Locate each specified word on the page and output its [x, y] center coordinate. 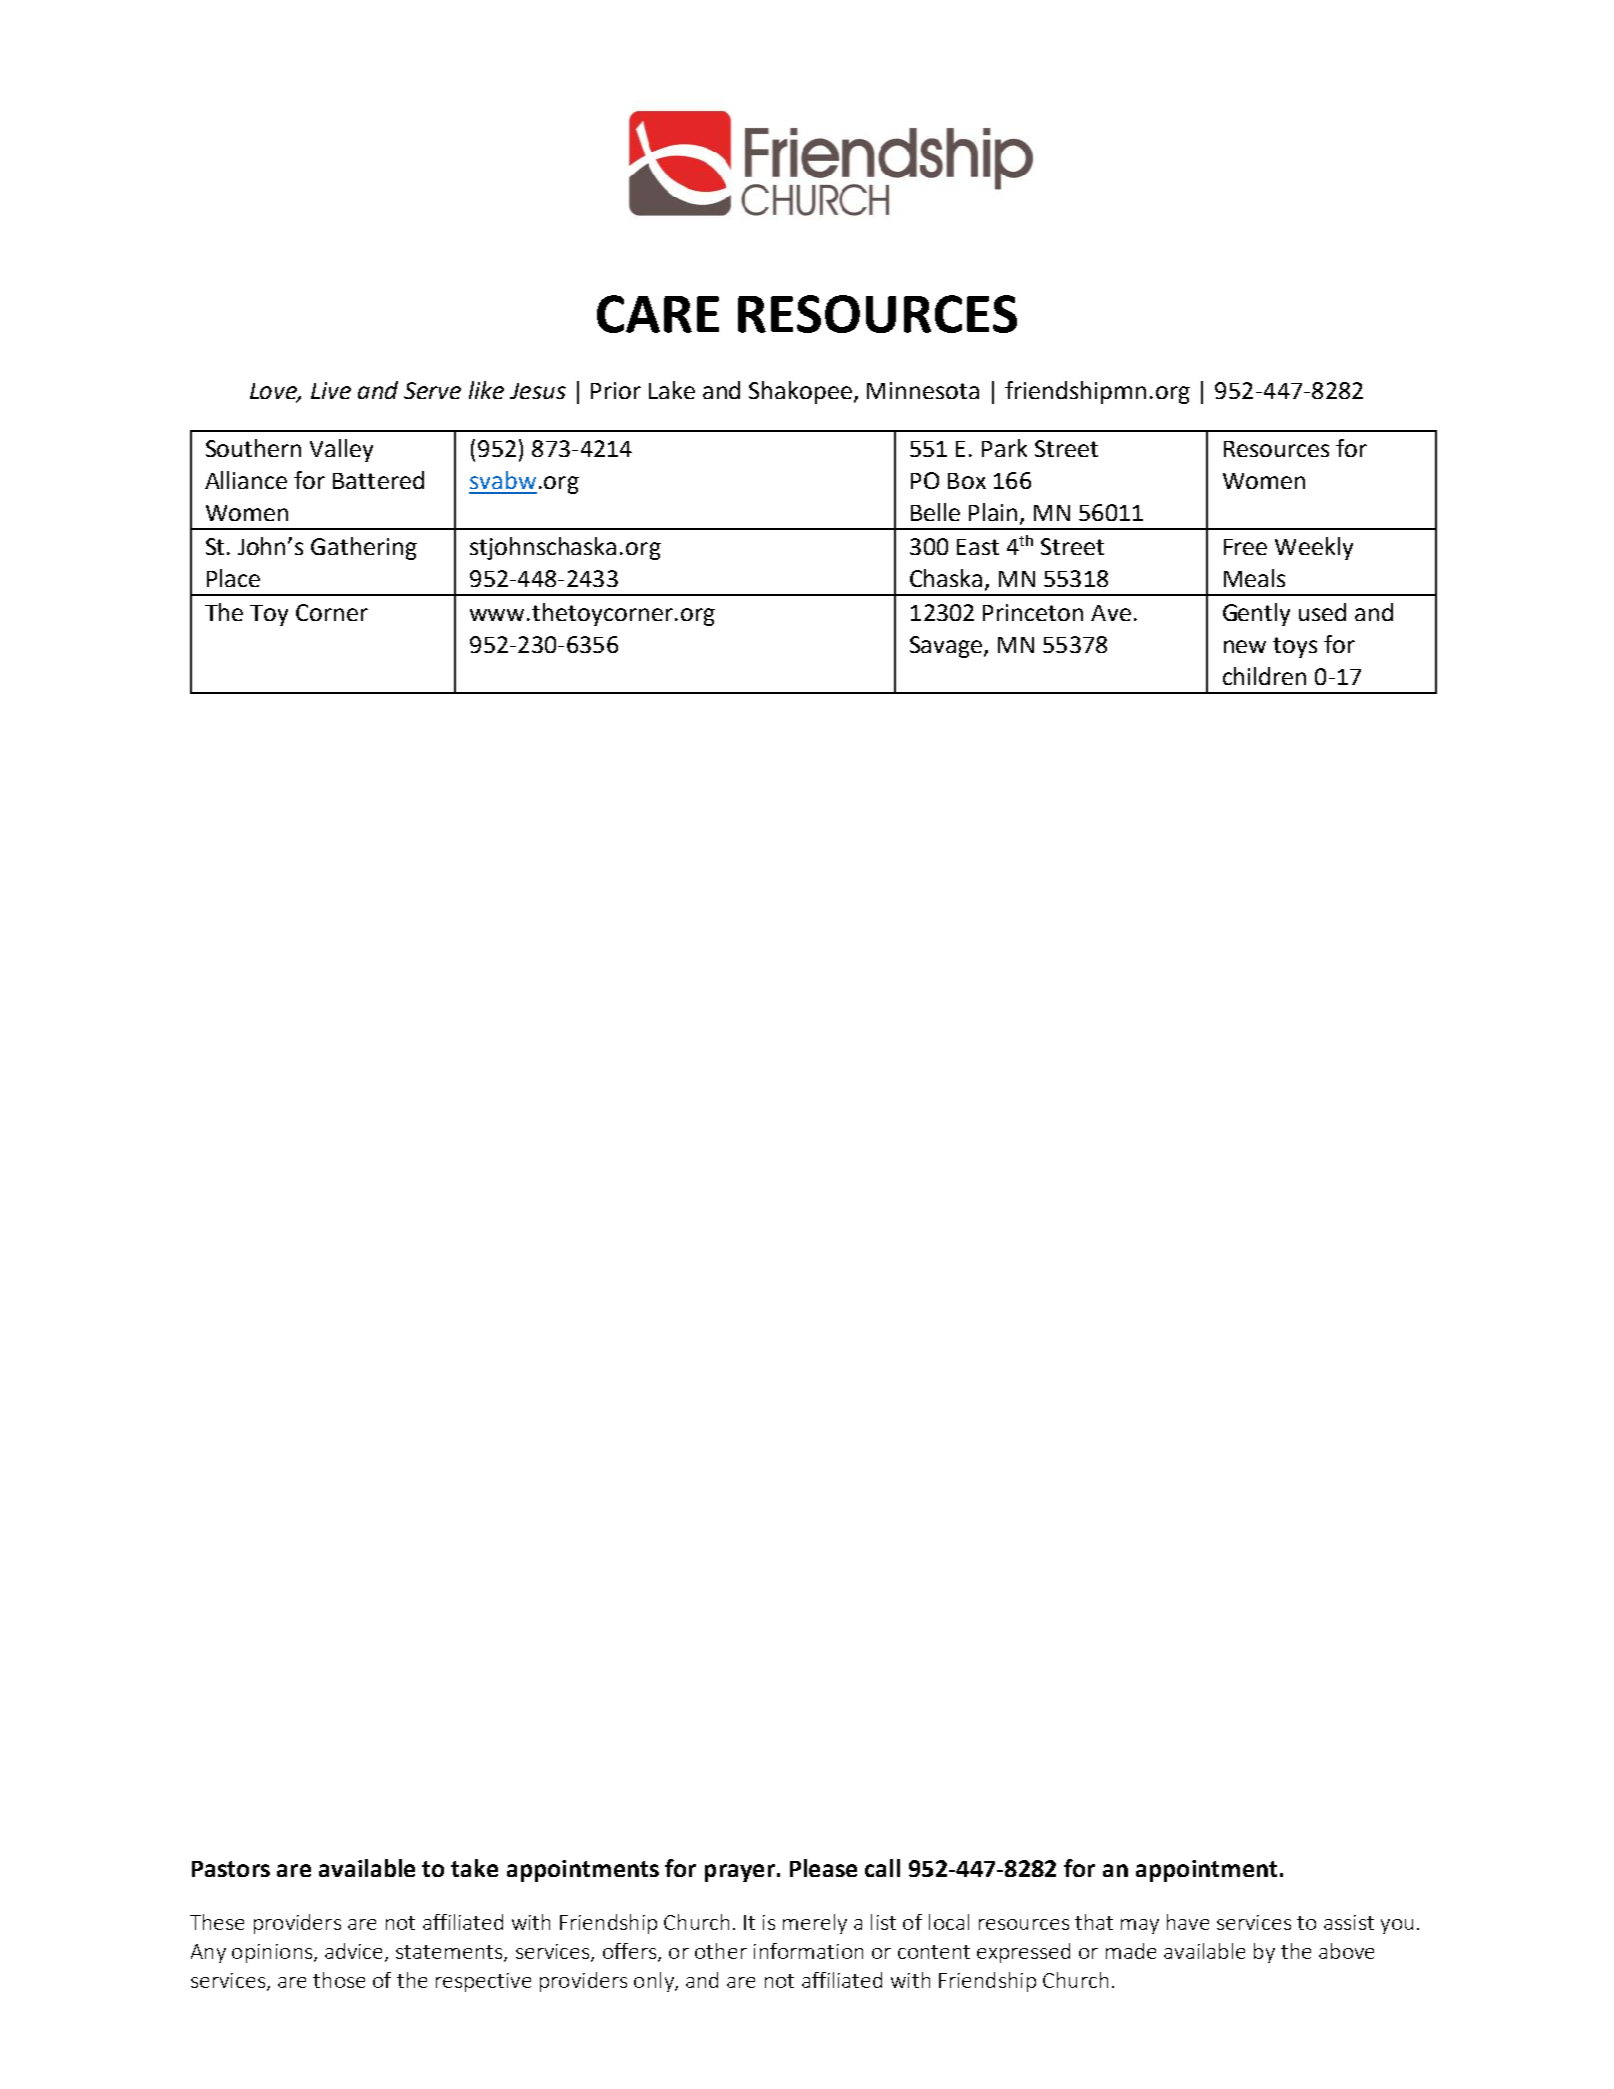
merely [815, 1924]
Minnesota [923, 390]
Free [1245, 547]
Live [331, 390]
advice [355, 1952]
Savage [947, 647]
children [1264, 676]
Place [233, 578]
